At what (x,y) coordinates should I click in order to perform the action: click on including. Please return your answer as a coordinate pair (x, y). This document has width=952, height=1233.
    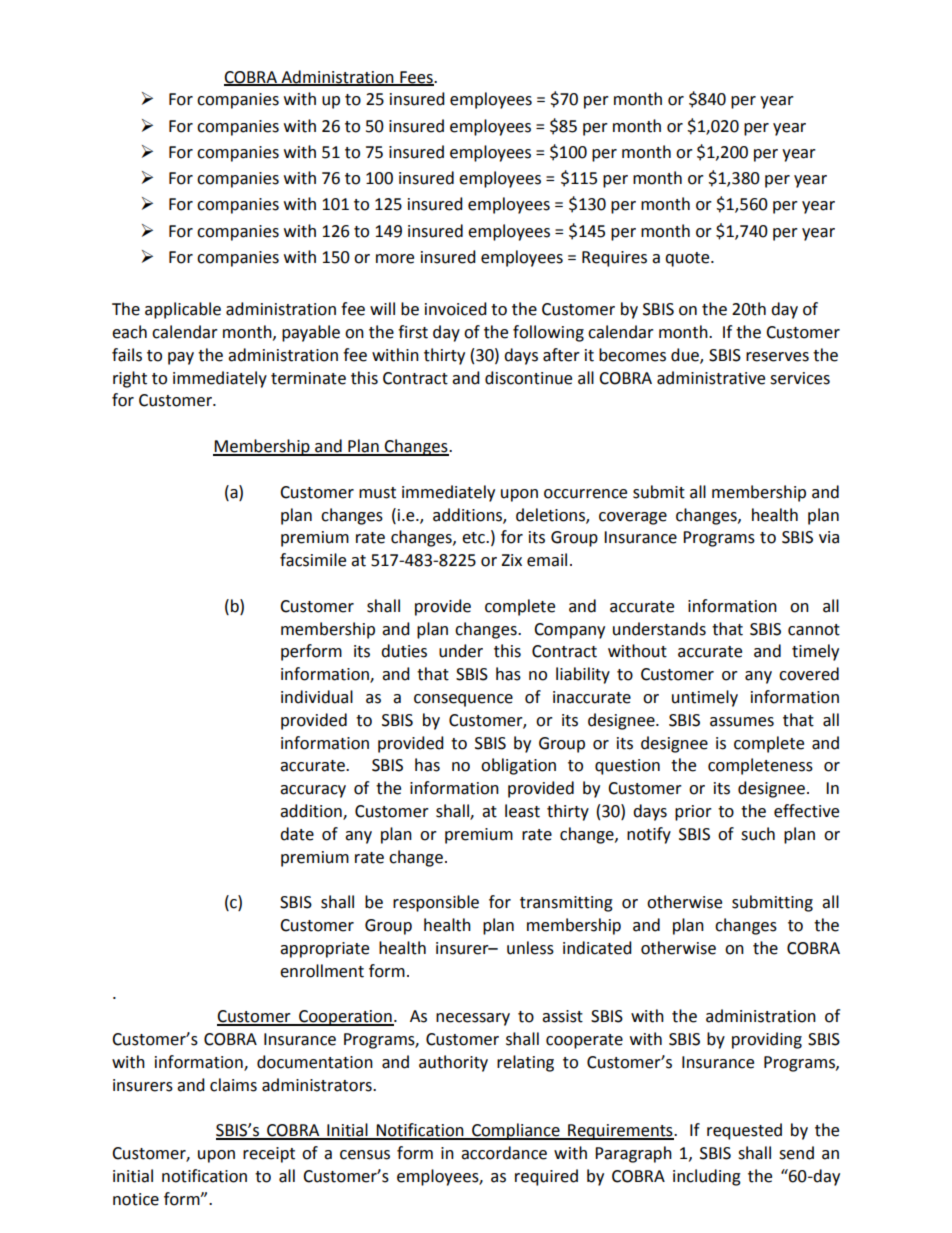
    Looking at the image, I should click on (707, 1177).
